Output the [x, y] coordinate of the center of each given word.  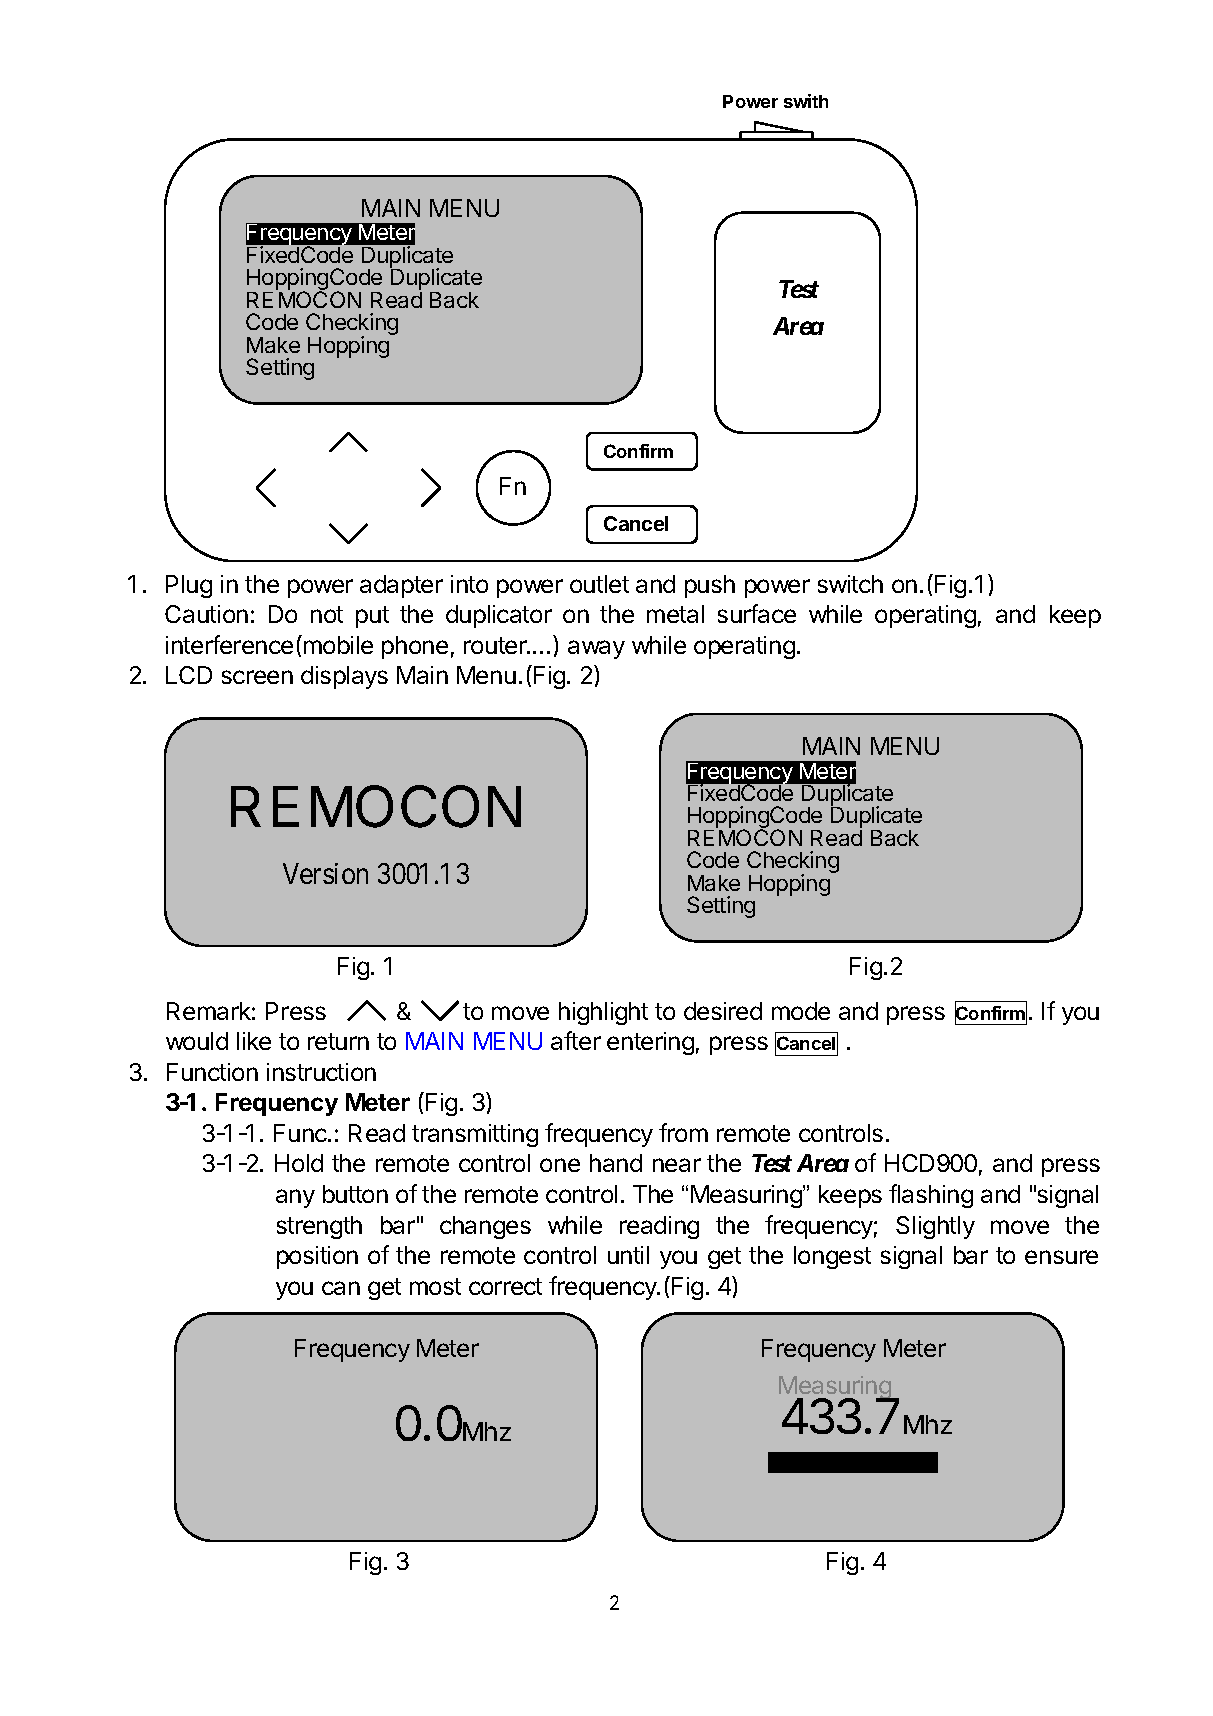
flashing [931, 1196]
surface [757, 613]
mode [801, 1011]
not [327, 614]
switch [850, 584]
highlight [603, 1013]
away [596, 649]
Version [325, 873]
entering [650, 1043]
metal [675, 614]
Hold [299, 1163]
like [254, 1041]
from [683, 1132]
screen [257, 677]
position [317, 1257]
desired [723, 1011]
